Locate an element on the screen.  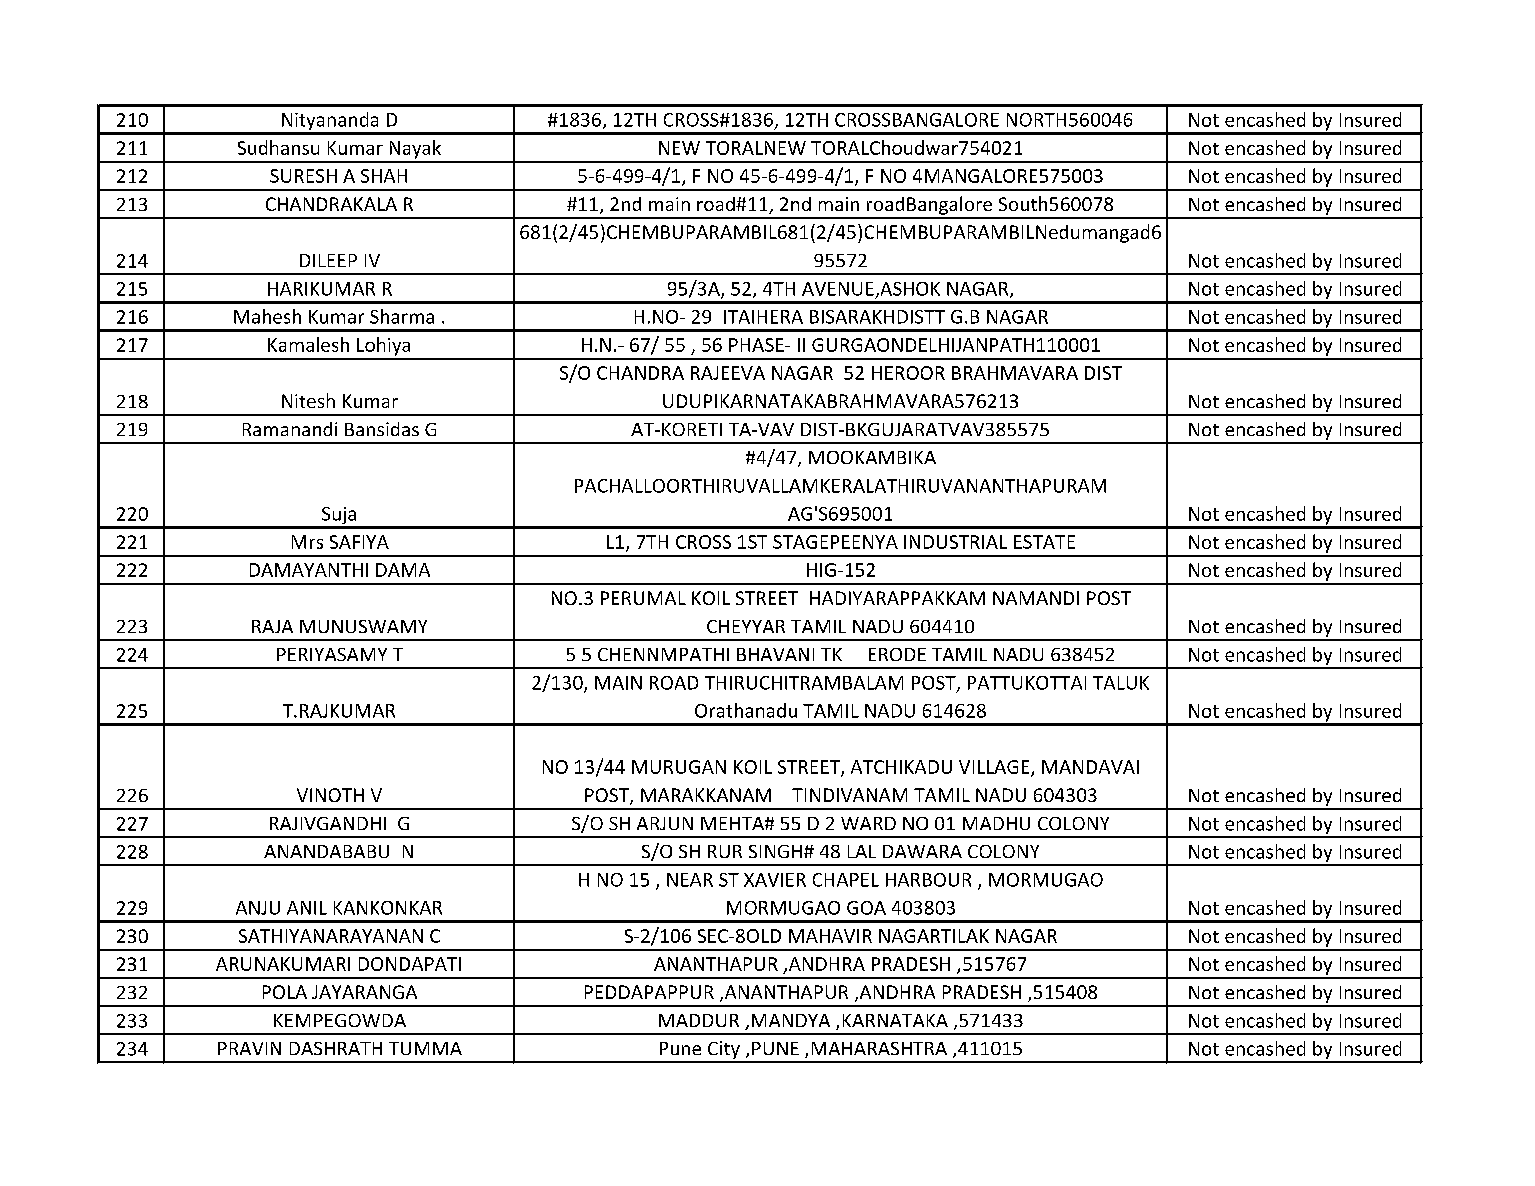
INDUSTRIAL is located at coordinates (955, 542).
